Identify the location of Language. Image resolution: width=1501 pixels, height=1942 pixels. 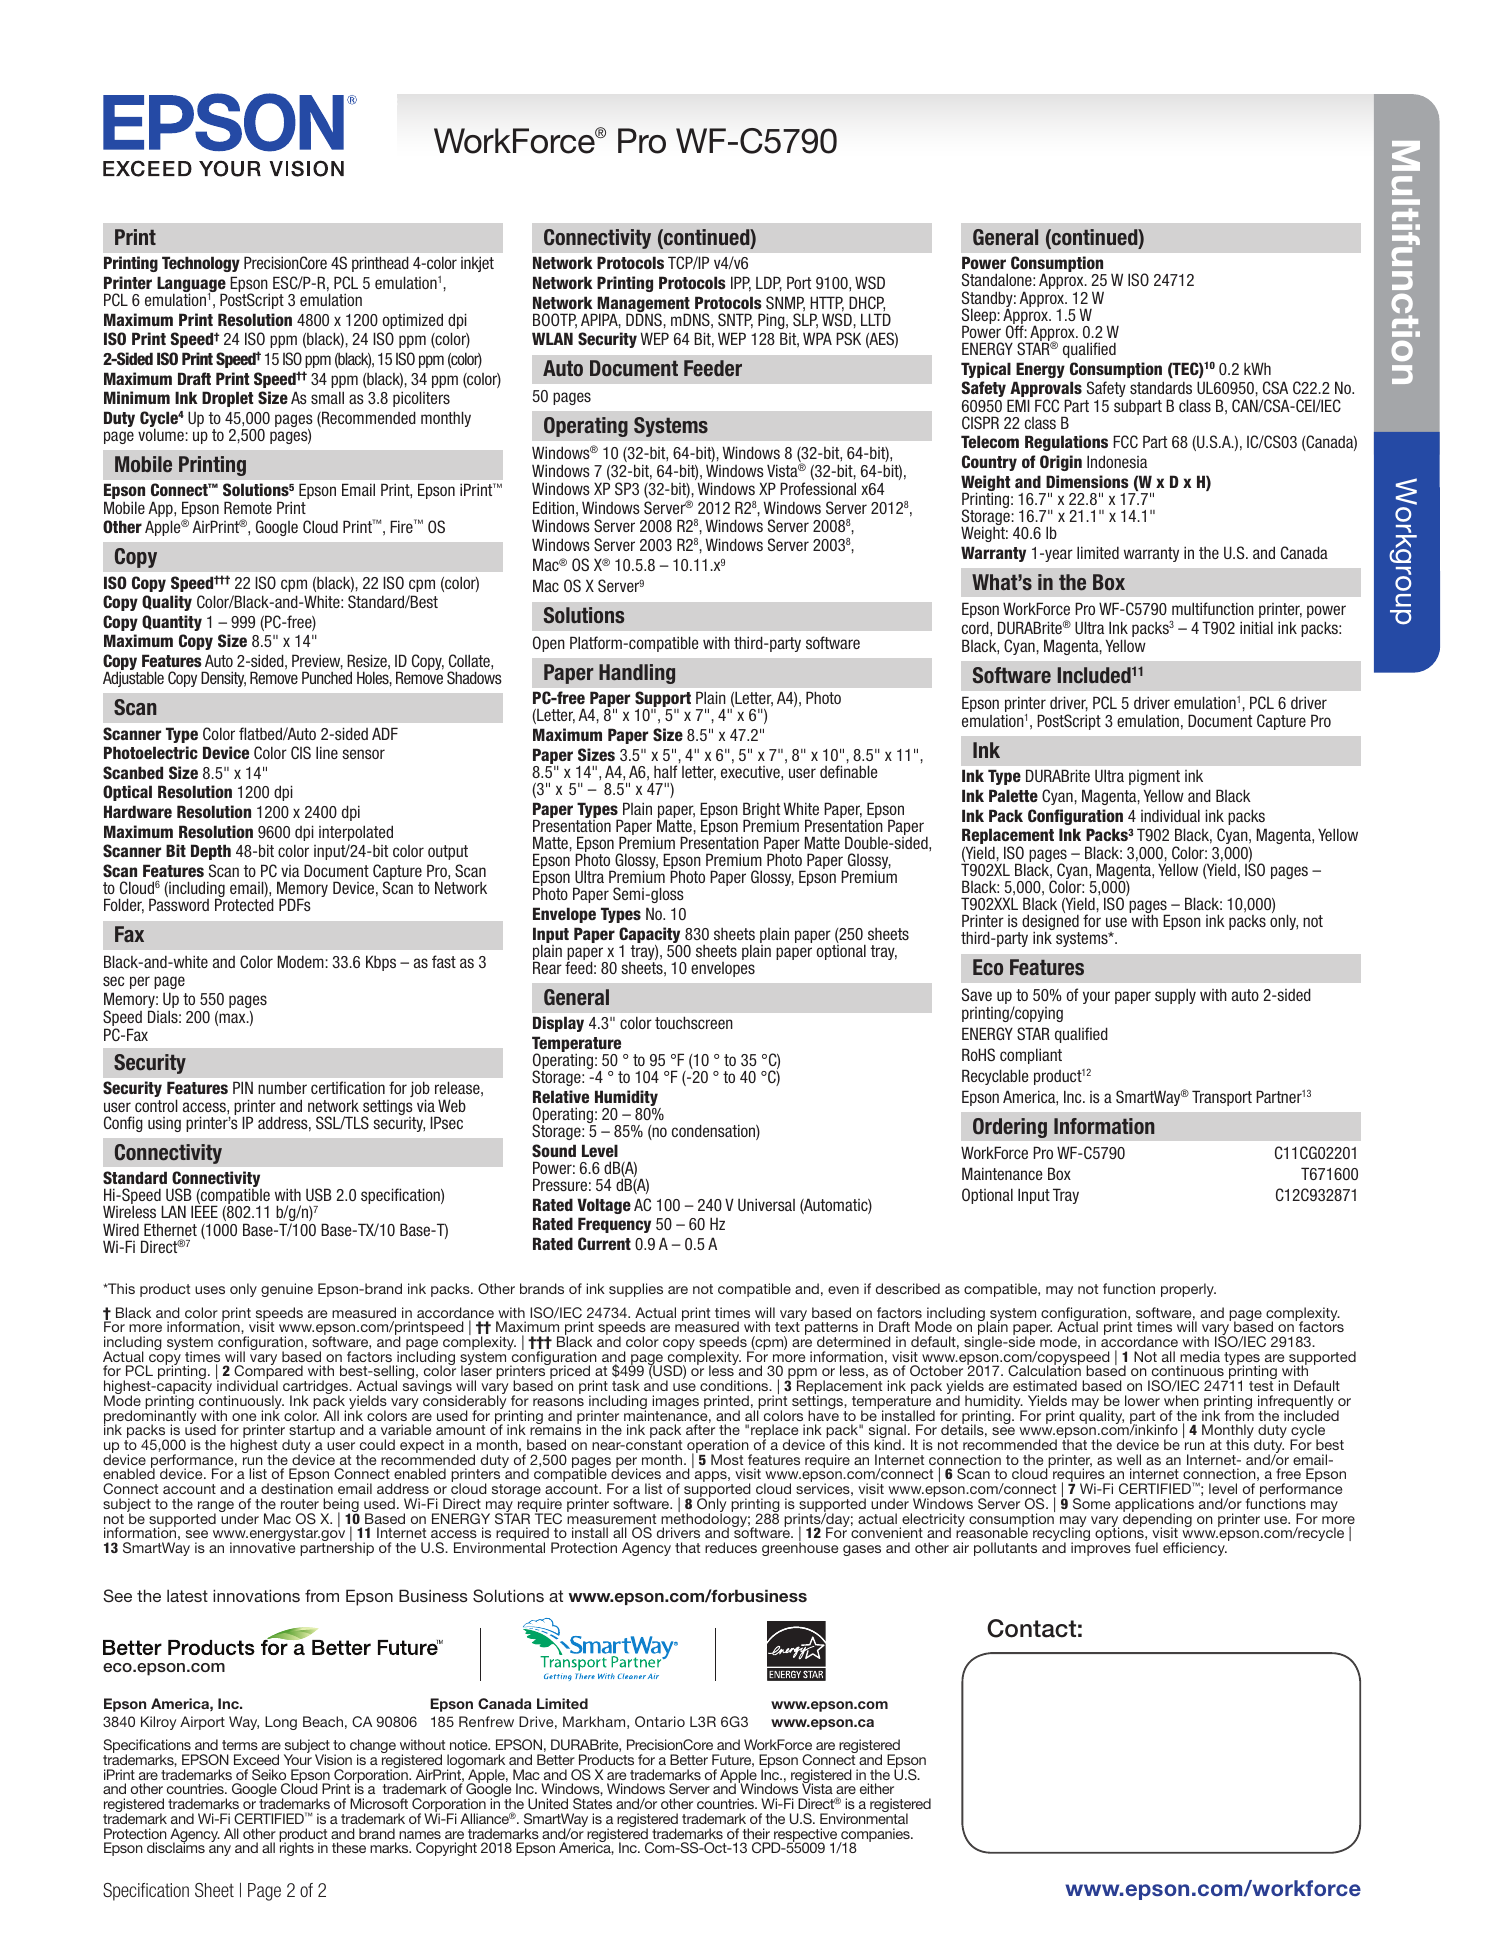
(192, 285).
